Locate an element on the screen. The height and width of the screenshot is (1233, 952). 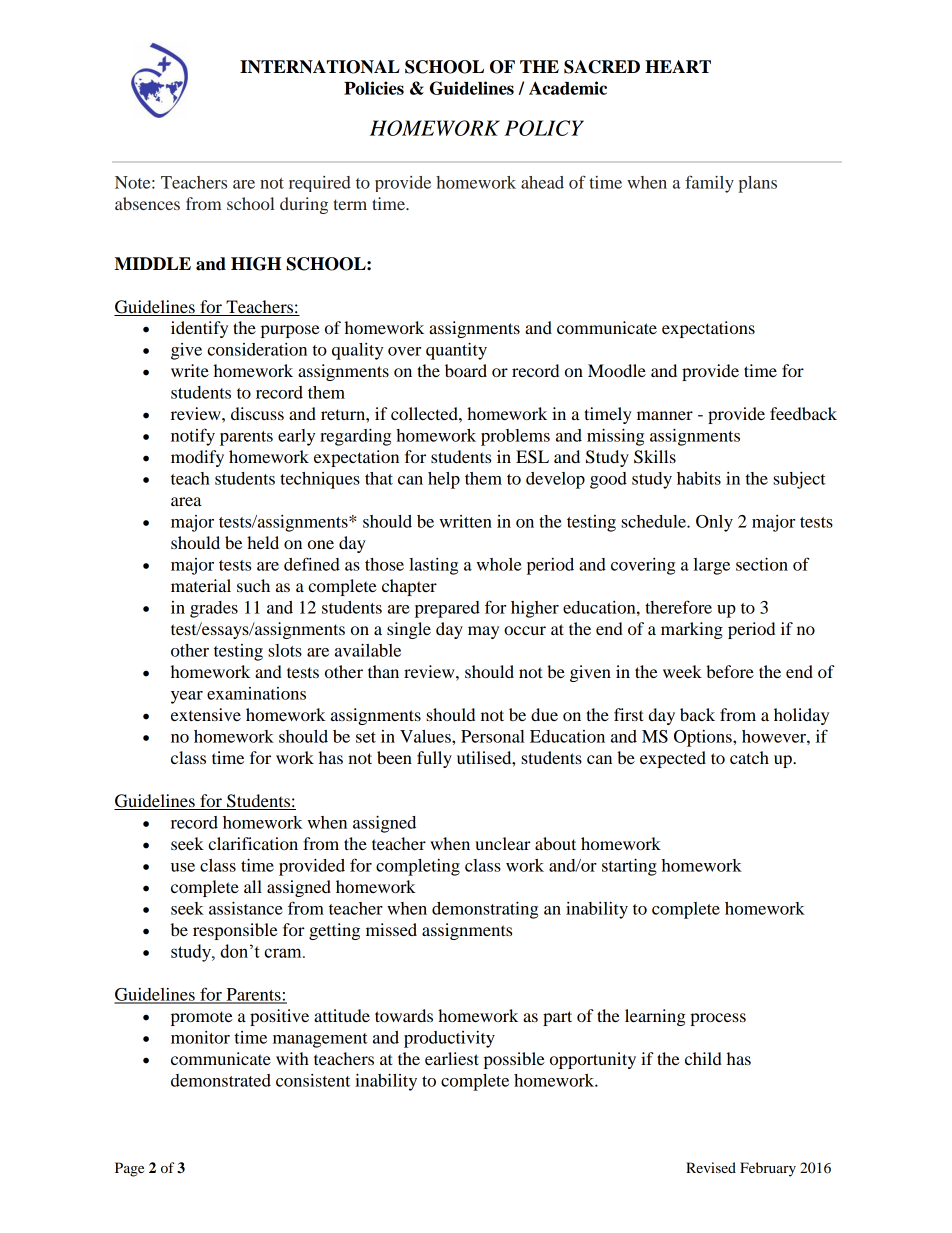
demonstrated is located at coordinates (221, 1080).
